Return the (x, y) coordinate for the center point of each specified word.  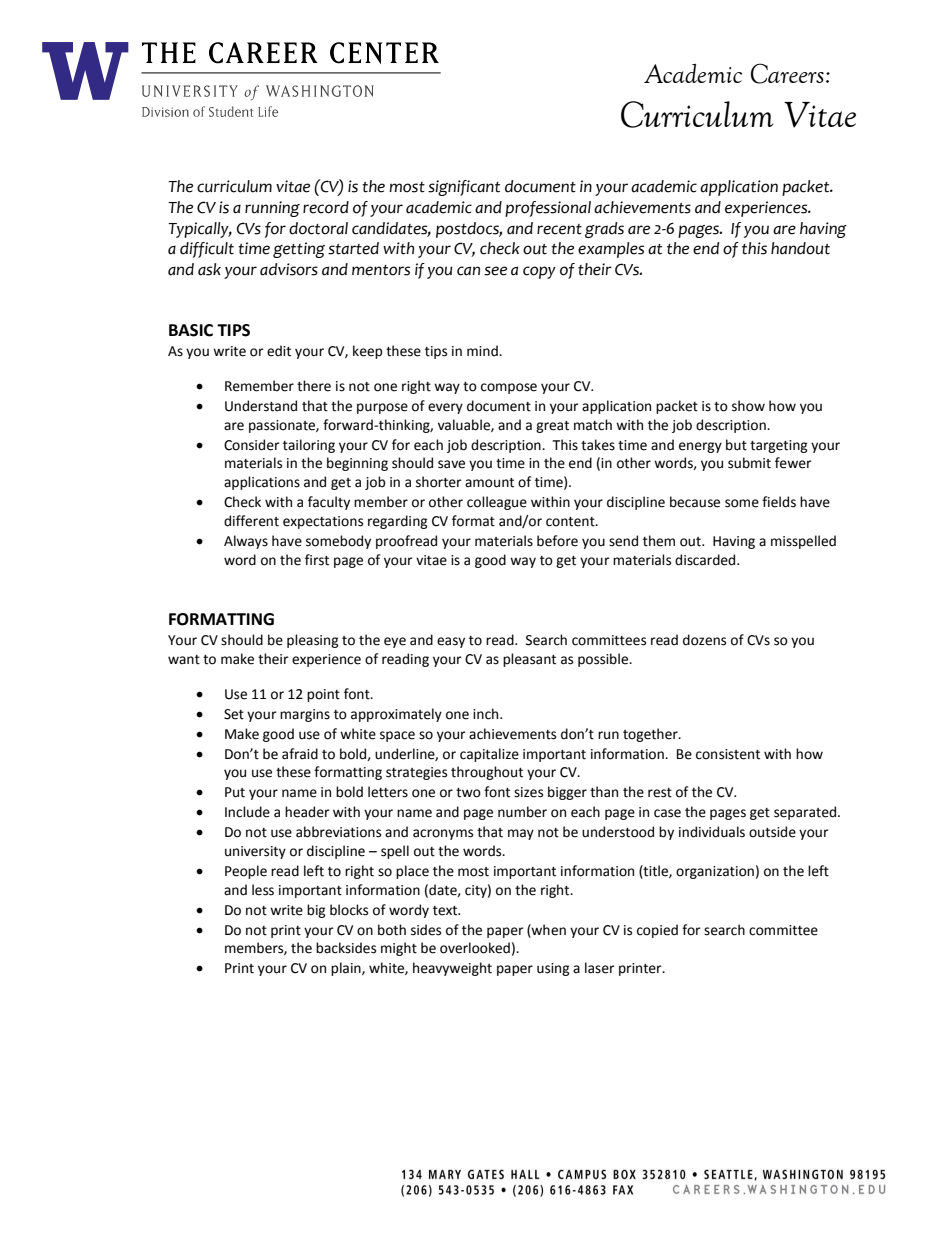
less (263, 890)
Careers (787, 73)
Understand (261, 406)
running (272, 209)
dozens (704, 640)
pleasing (313, 641)
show (748, 406)
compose (509, 388)
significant (464, 188)
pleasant (529, 660)
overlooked (475, 948)
